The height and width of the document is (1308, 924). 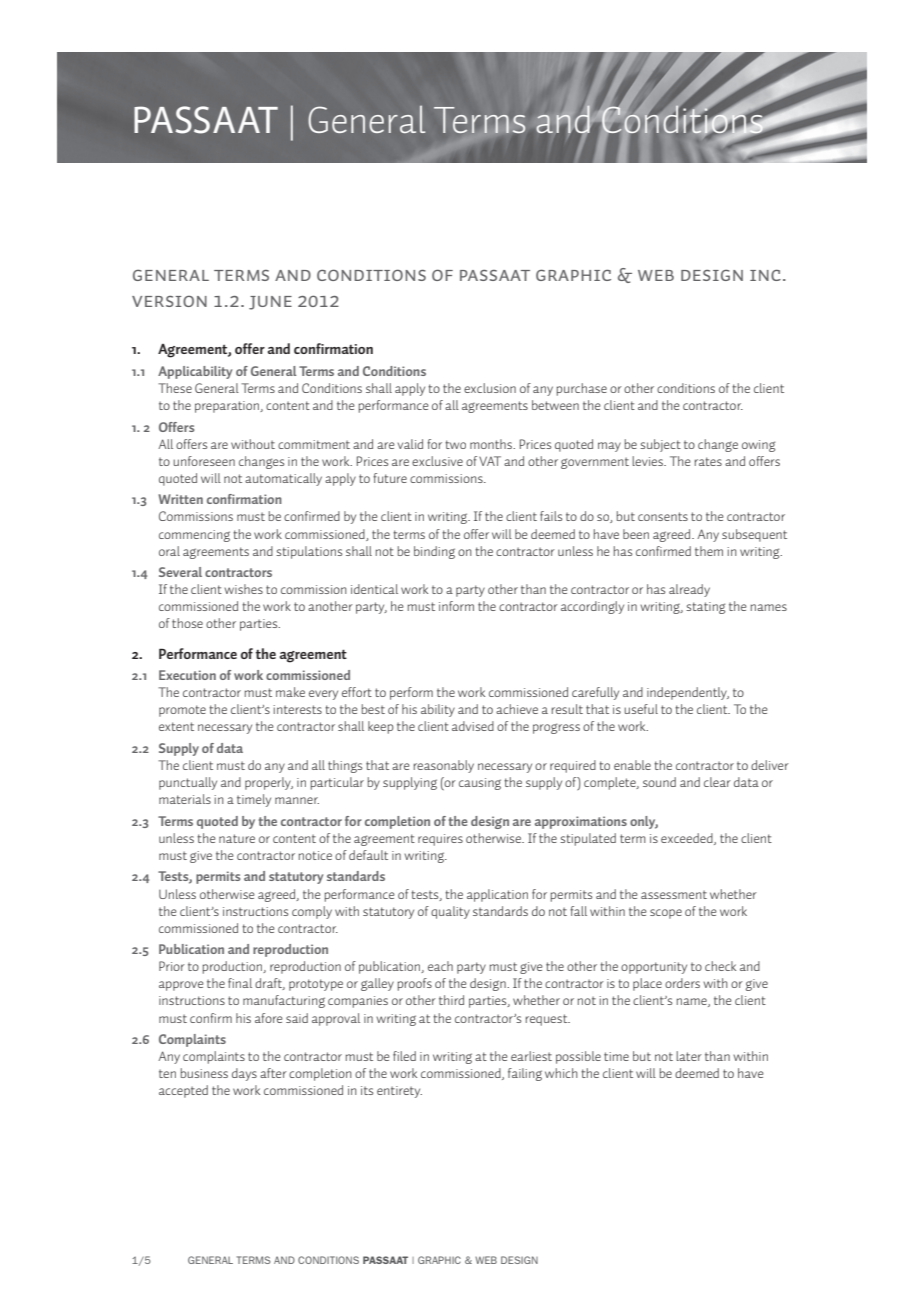 What do you see at coordinates (765, 275) in the document?
I see `Inc` at bounding box center [765, 275].
